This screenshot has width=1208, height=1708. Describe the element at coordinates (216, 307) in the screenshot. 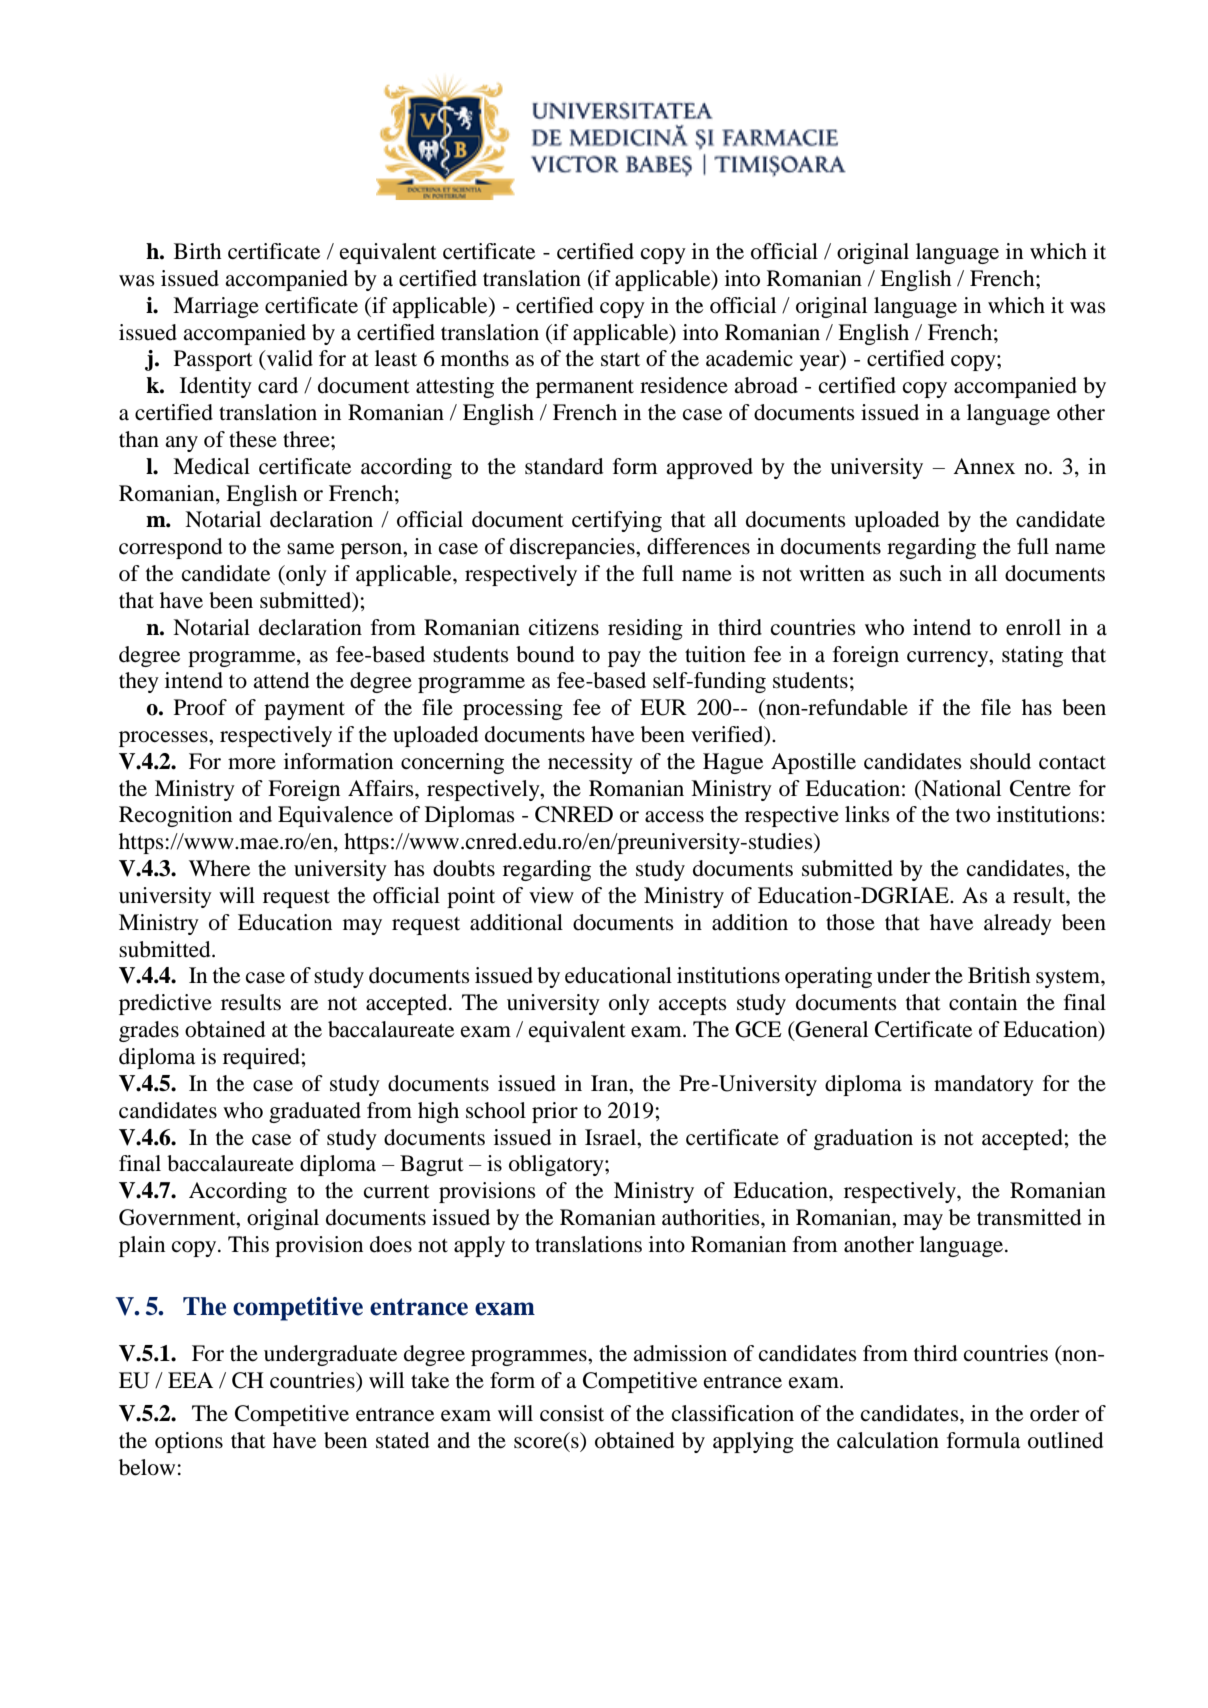

I see `Marriage` at that location.
